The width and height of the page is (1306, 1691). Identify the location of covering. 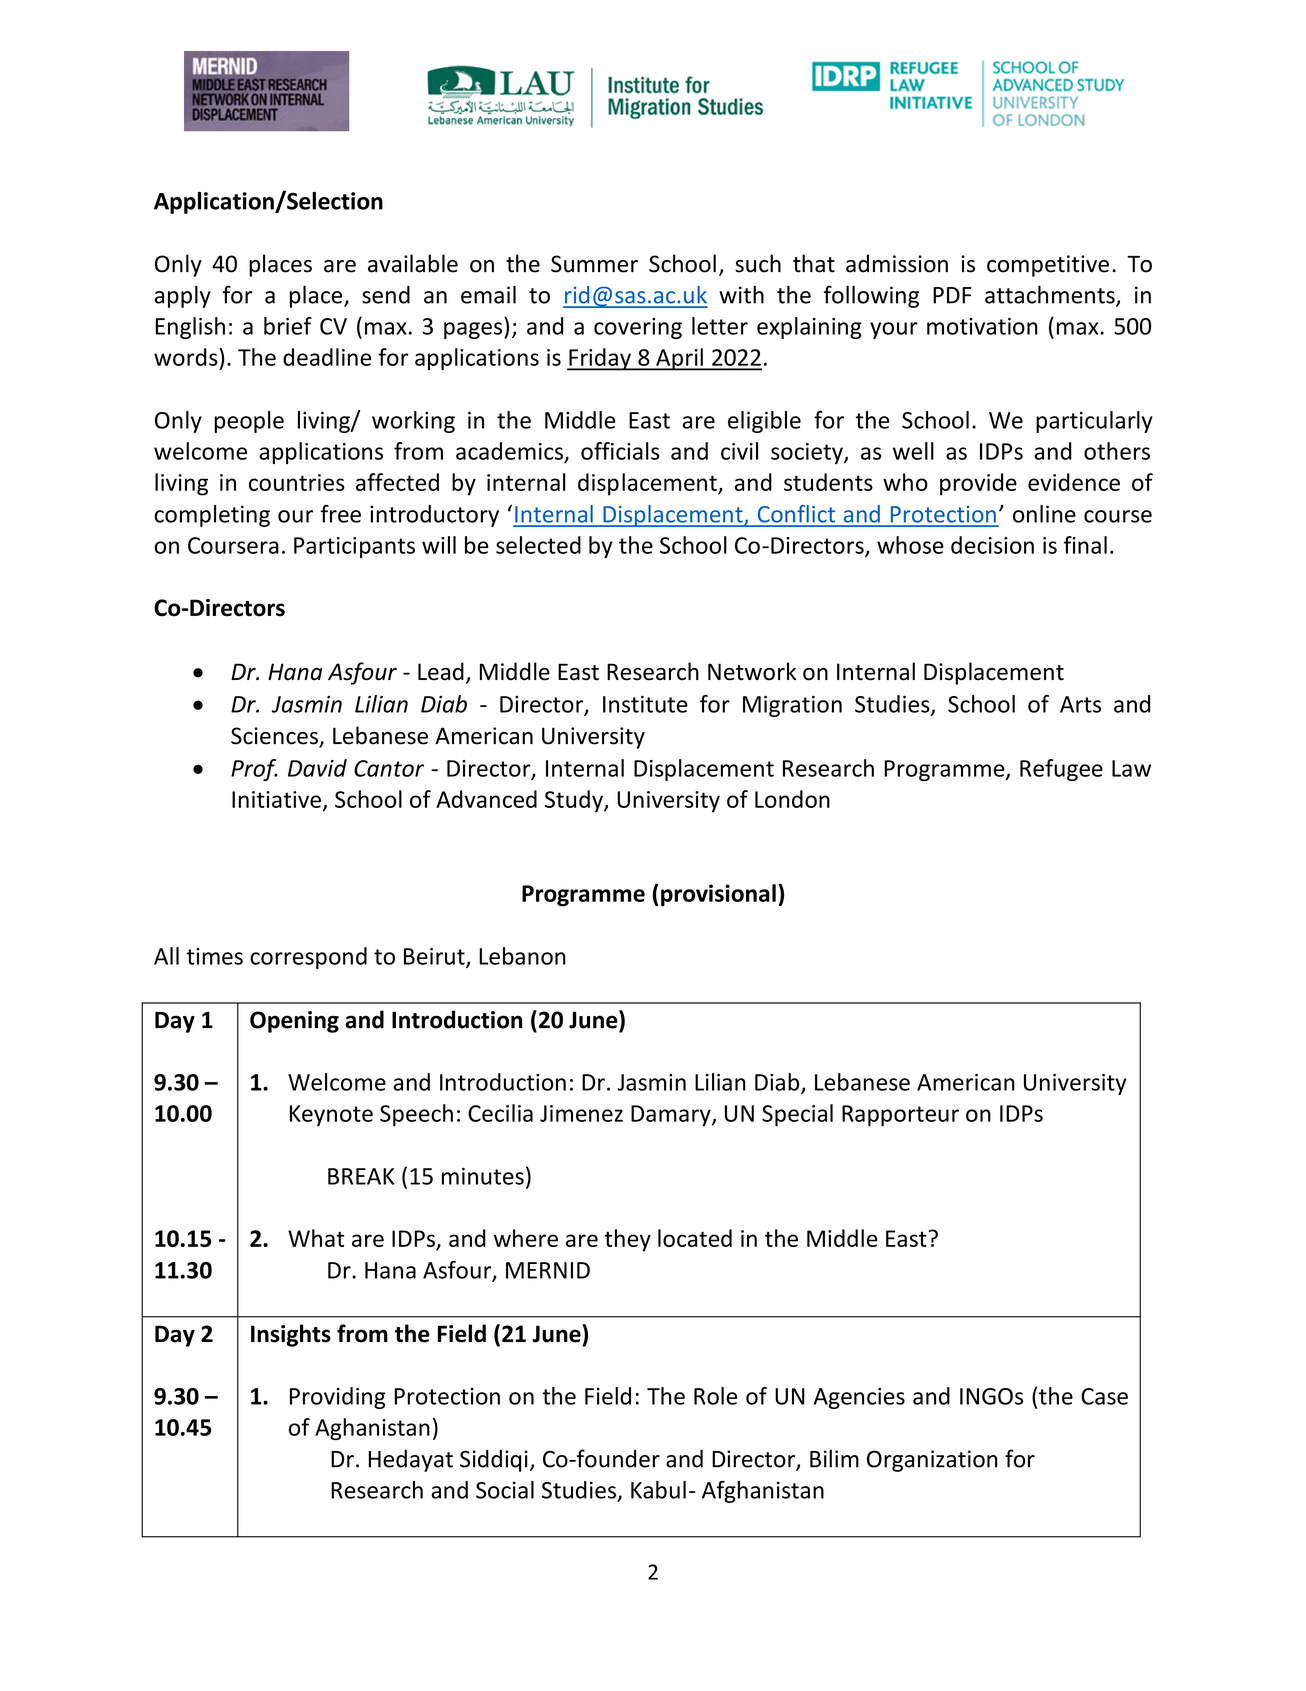
(638, 328).
